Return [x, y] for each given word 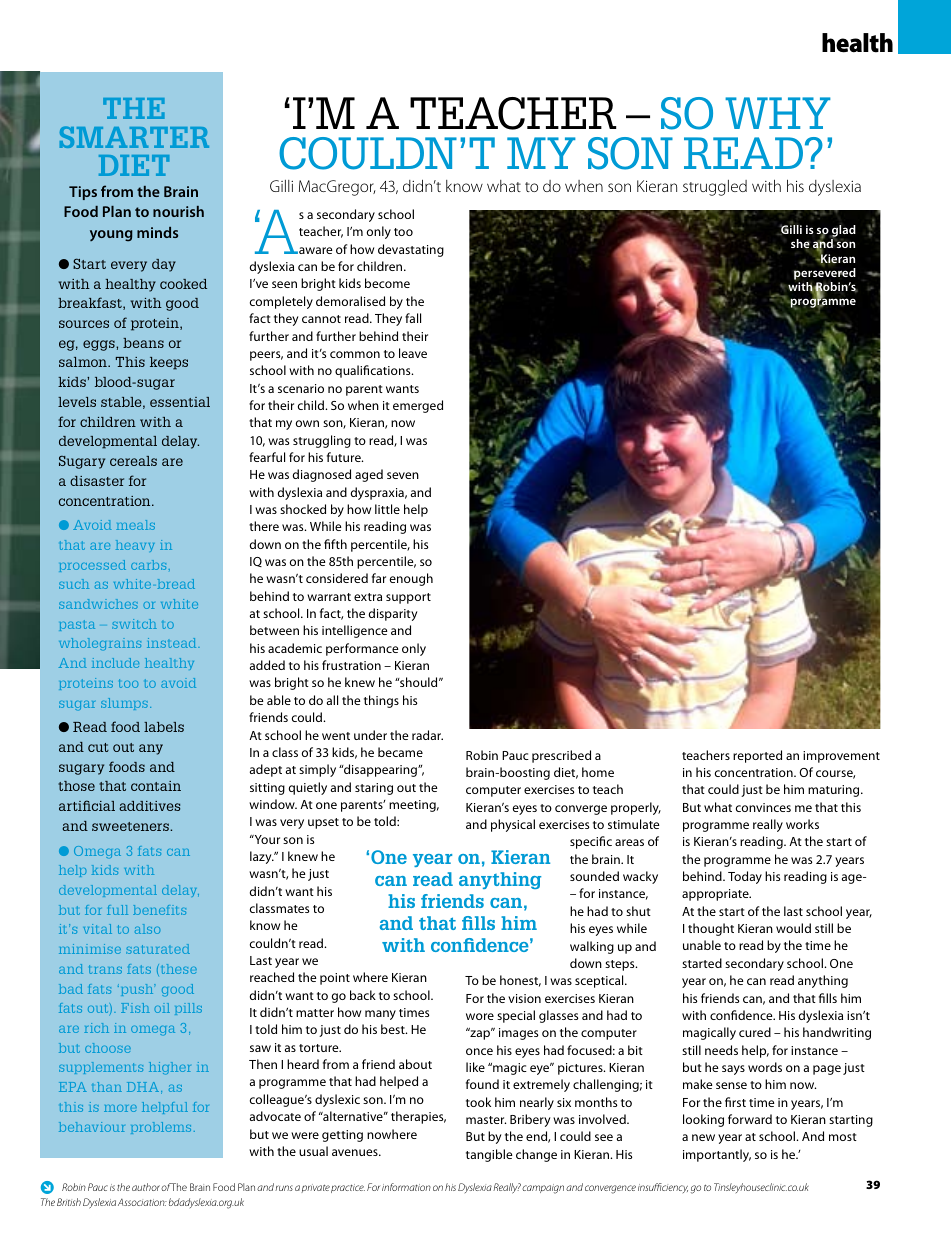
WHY [778, 113]
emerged [418, 406]
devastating [411, 250]
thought [711, 929]
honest [520, 981]
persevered [825, 274]
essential [180, 402]
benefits [159, 910]
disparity [393, 614]
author [146, 1187]
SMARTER [134, 137]
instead [173, 643]
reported [757, 756]
